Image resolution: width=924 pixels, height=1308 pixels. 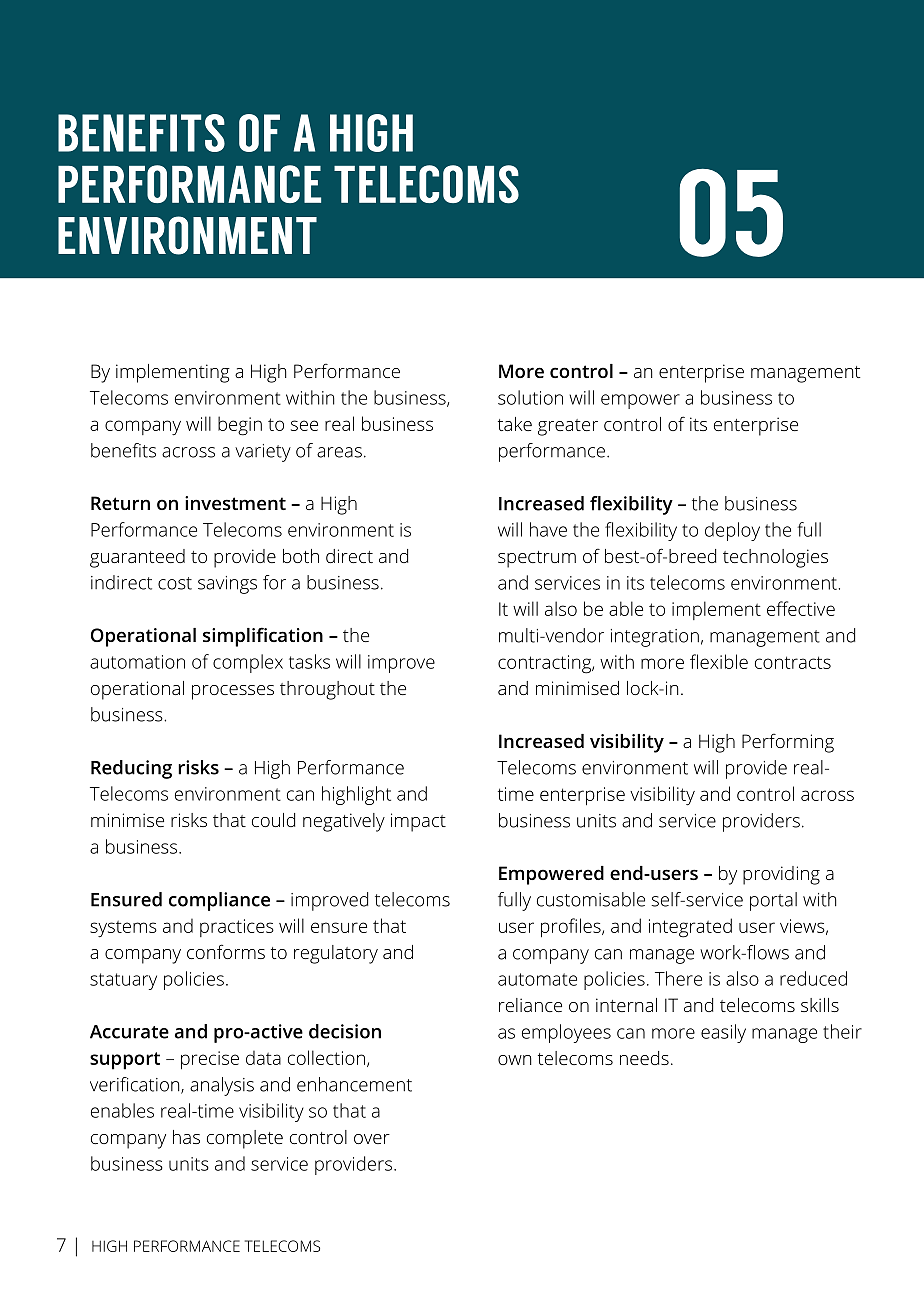 I want to click on has, so click(x=186, y=1137).
